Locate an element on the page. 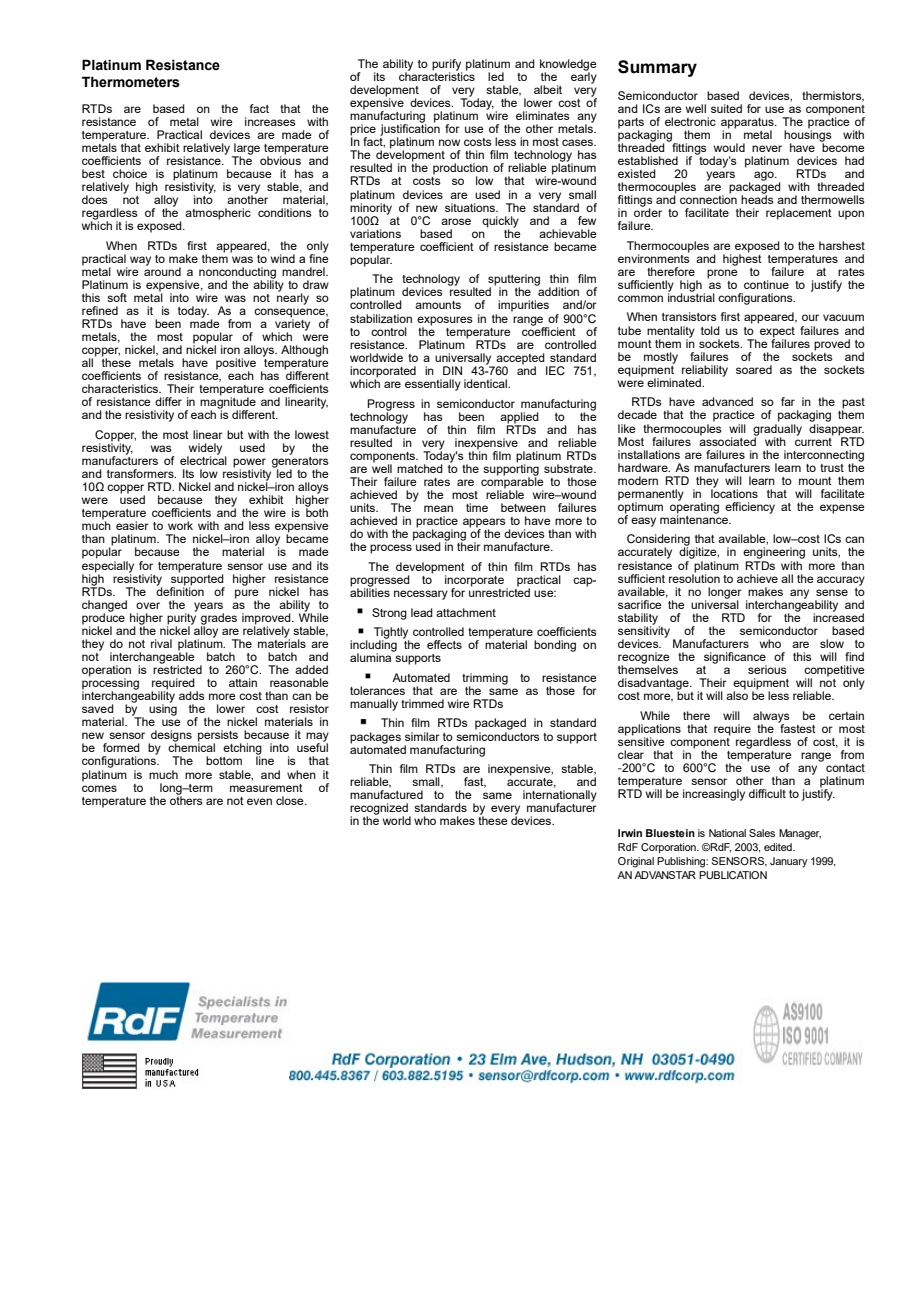 Image resolution: width=924 pixels, height=1308 pixels. attachment is located at coordinates (466, 612).
